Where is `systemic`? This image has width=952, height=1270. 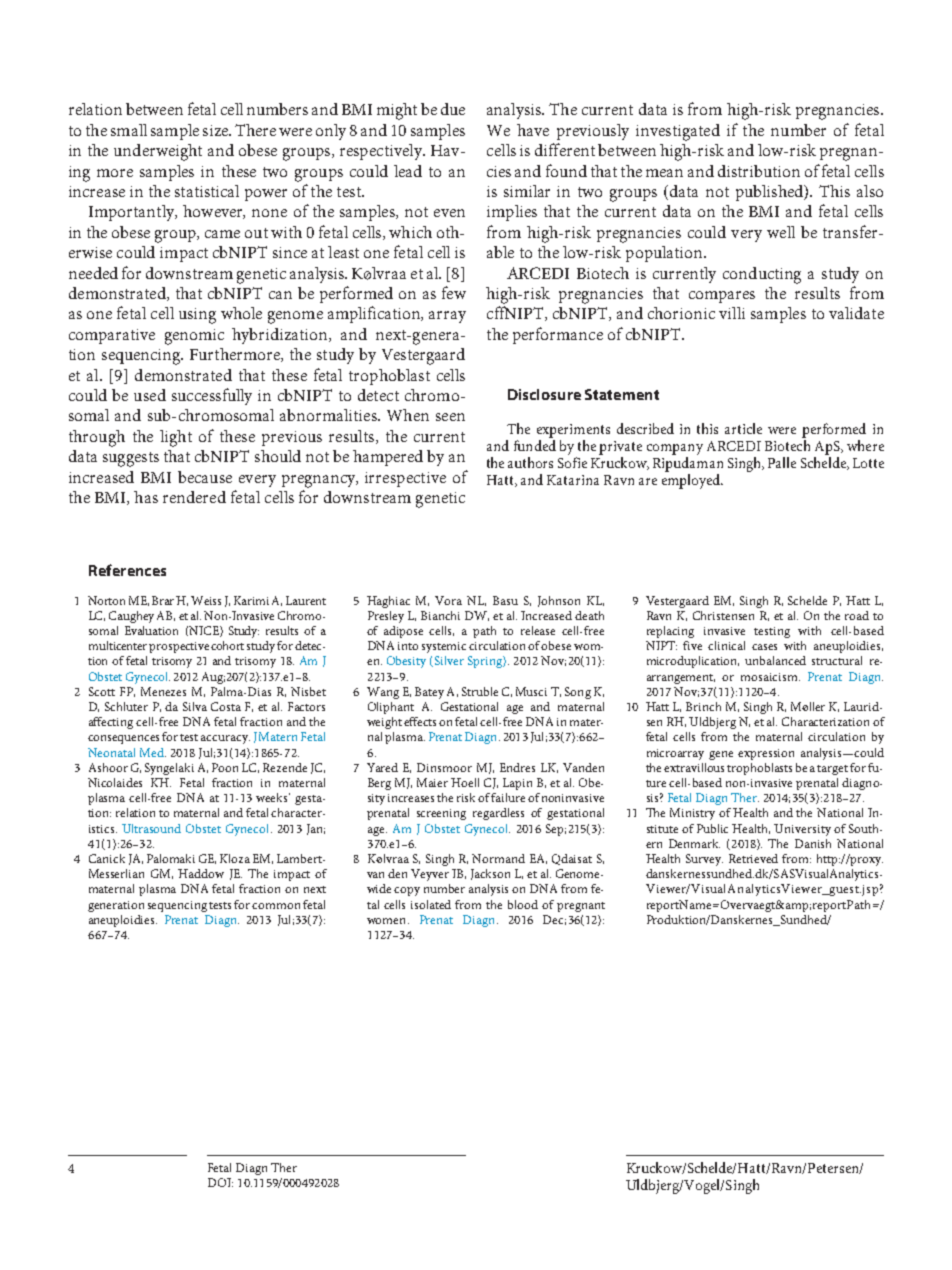 systemic is located at coordinates (444, 647).
